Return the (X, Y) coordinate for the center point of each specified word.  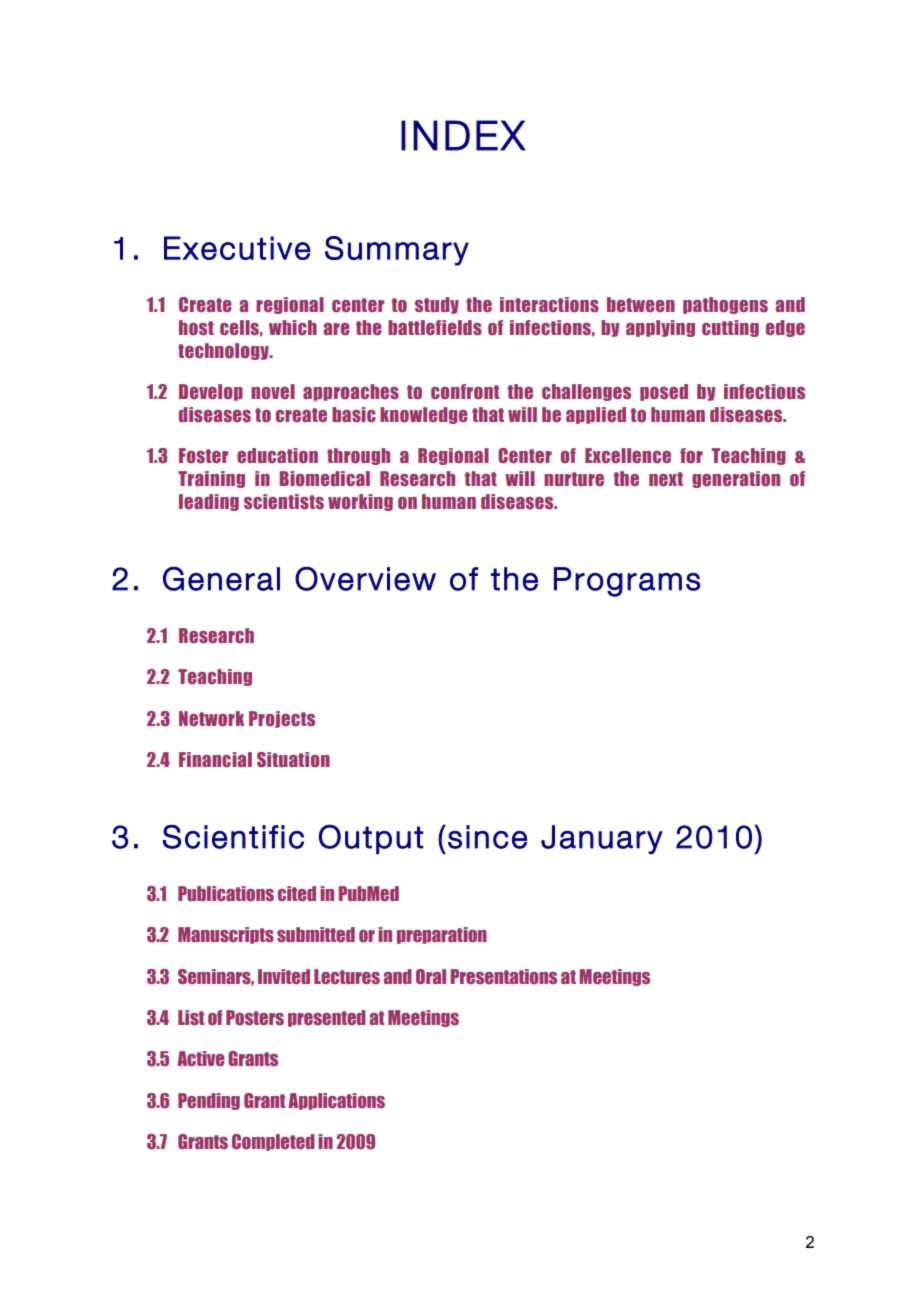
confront (465, 392)
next (666, 479)
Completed (273, 1142)
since (487, 837)
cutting (730, 328)
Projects (282, 719)
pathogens (725, 305)
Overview (365, 578)
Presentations (503, 976)
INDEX (463, 135)
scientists (284, 502)
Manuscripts (226, 935)
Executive (237, 248)
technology (224, 351)
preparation (442, 935)
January (602, 839)
